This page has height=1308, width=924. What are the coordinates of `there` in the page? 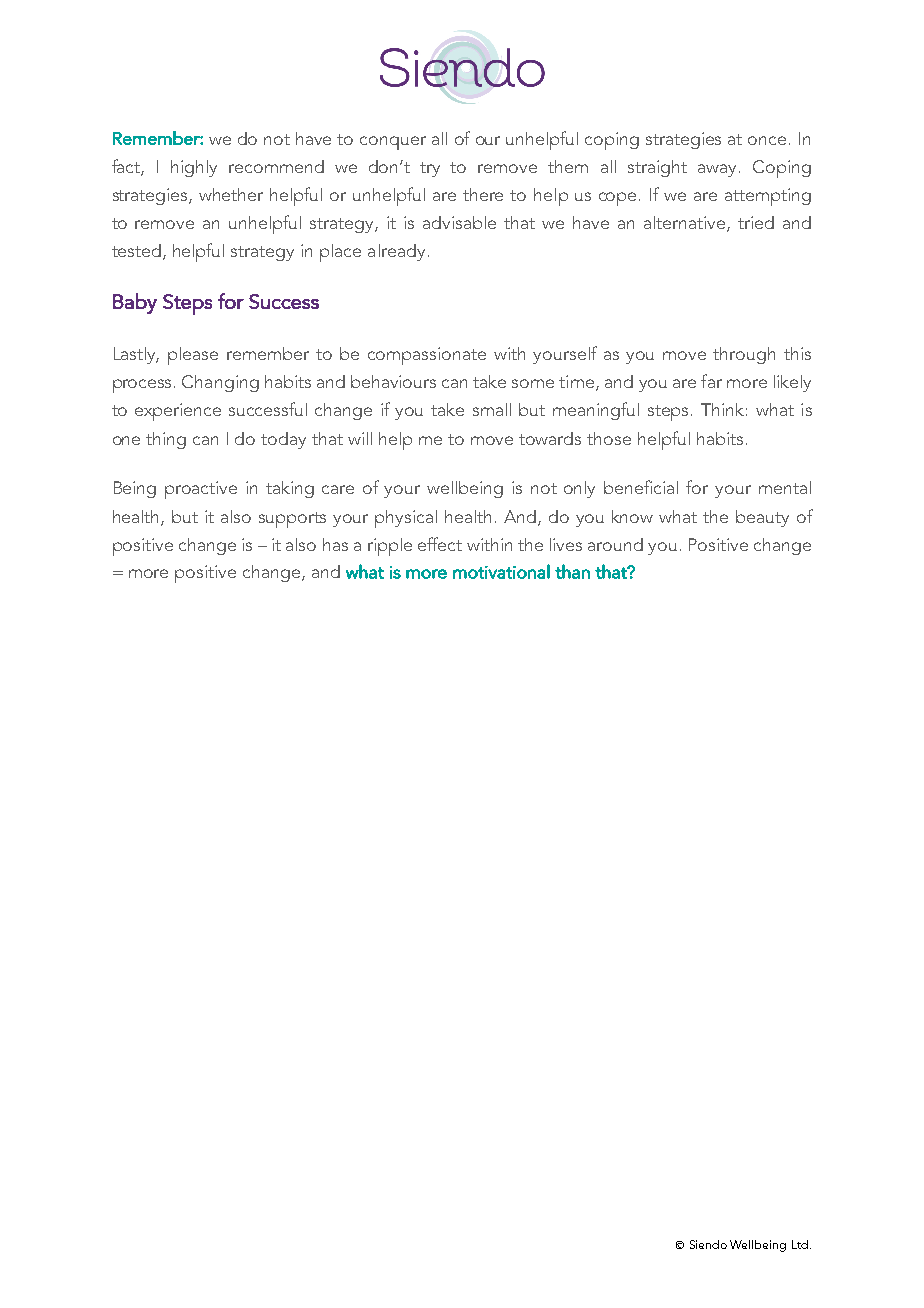 It's located at (483, 194).
